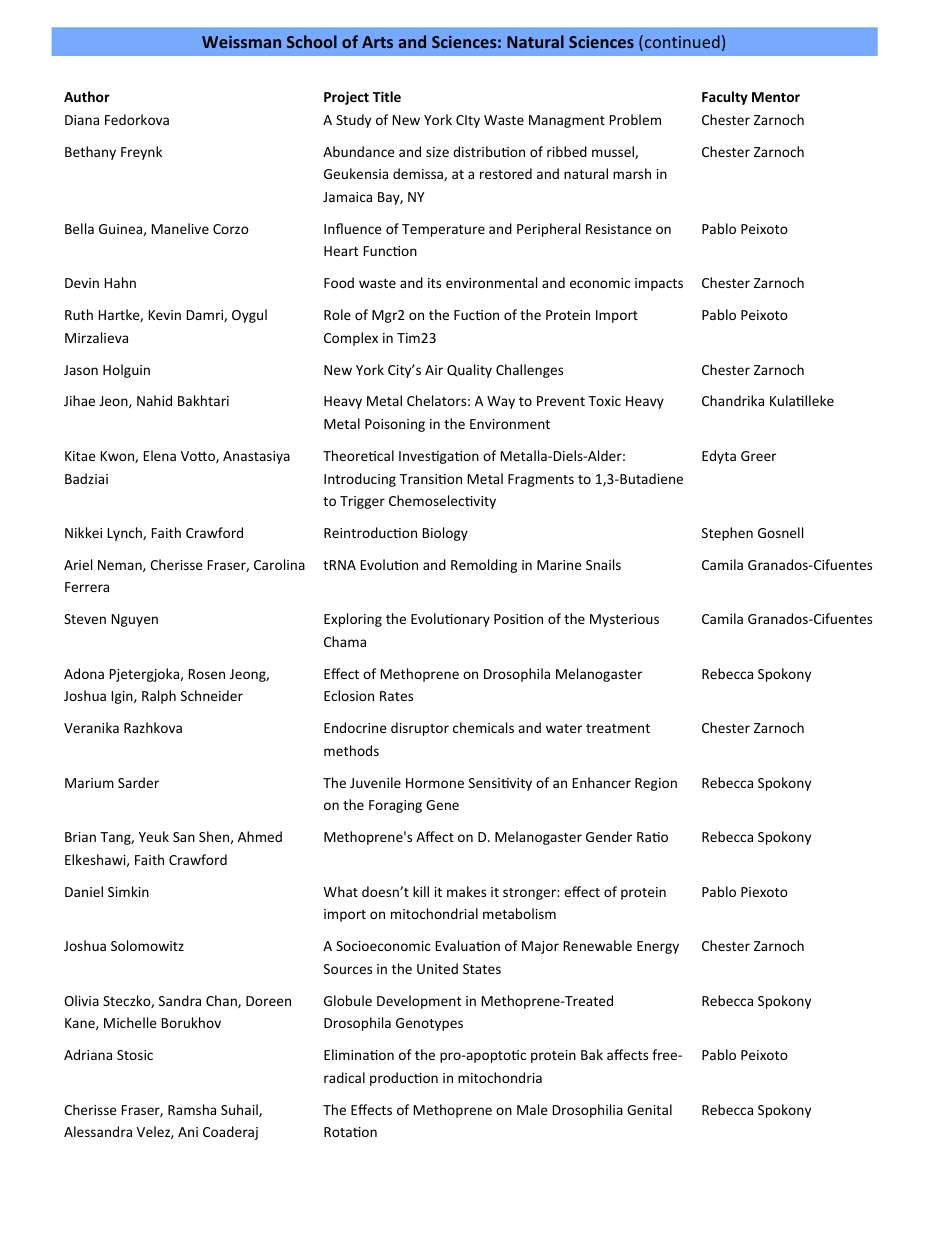 The height and width of the screenshot is (1233, 952). I want to click on Author, so click(87, 96).
